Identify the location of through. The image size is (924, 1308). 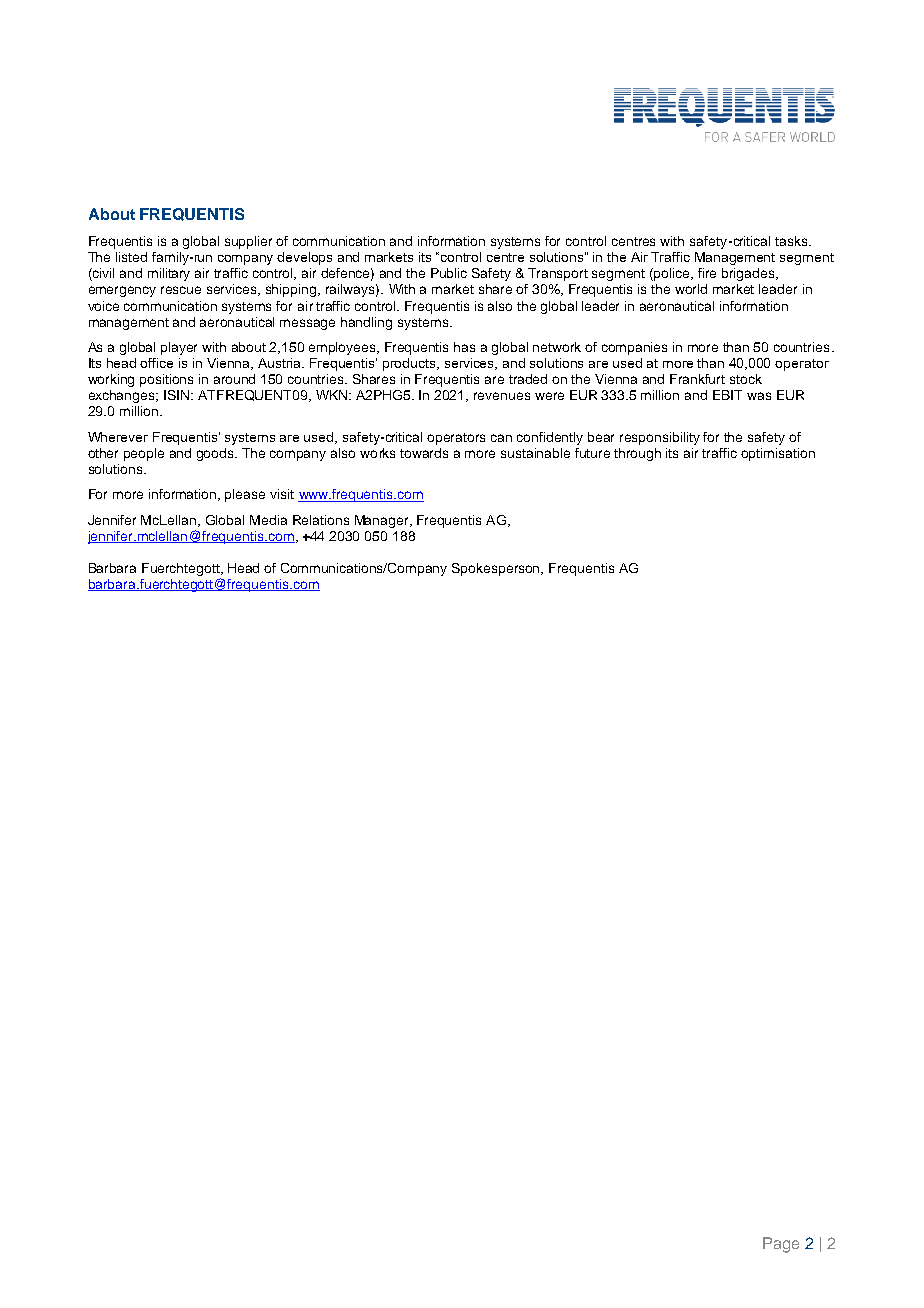
(637, 454).
